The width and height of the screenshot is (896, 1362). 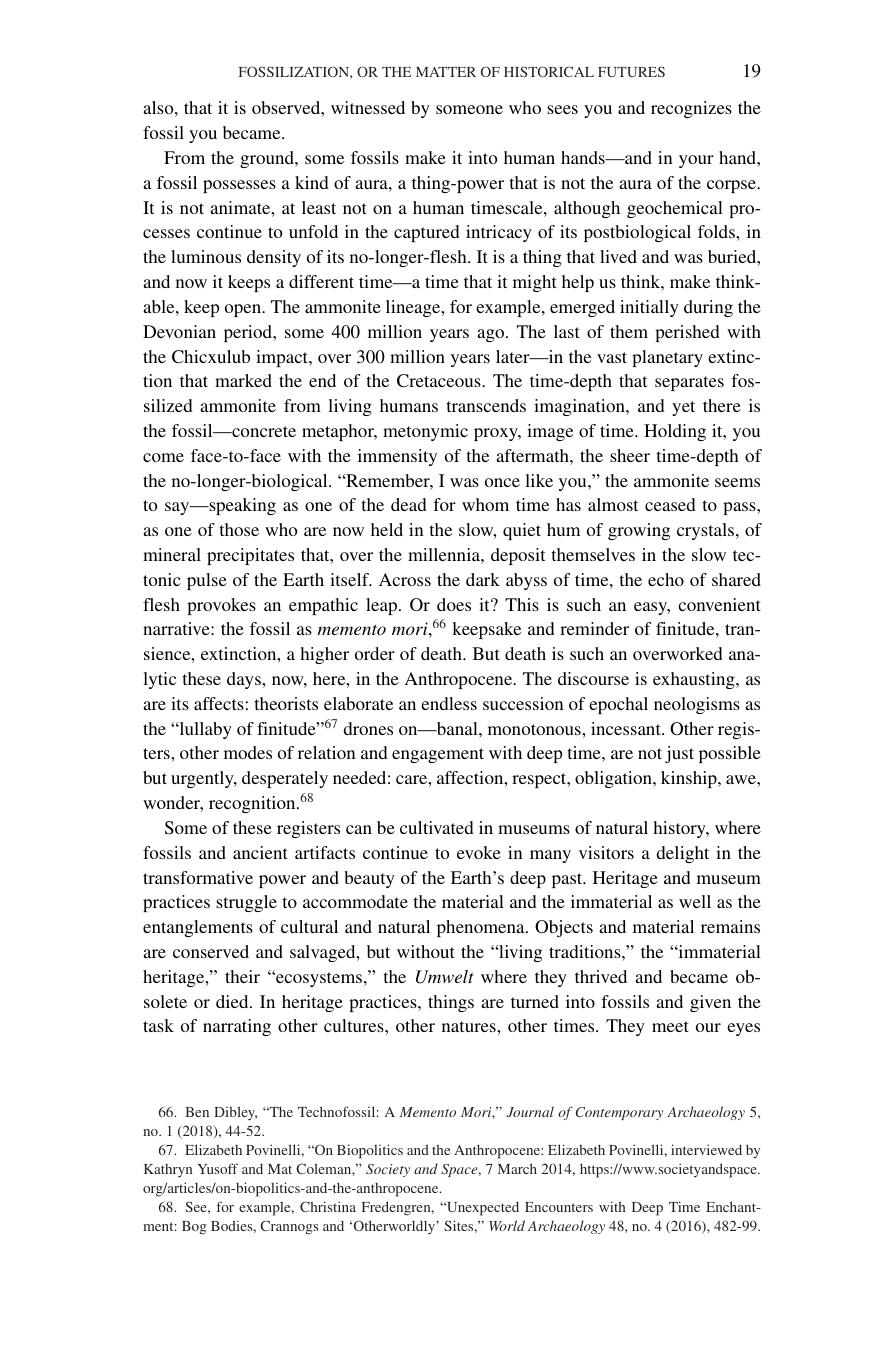 I want to click on ago, so click(x=492, y=335).
